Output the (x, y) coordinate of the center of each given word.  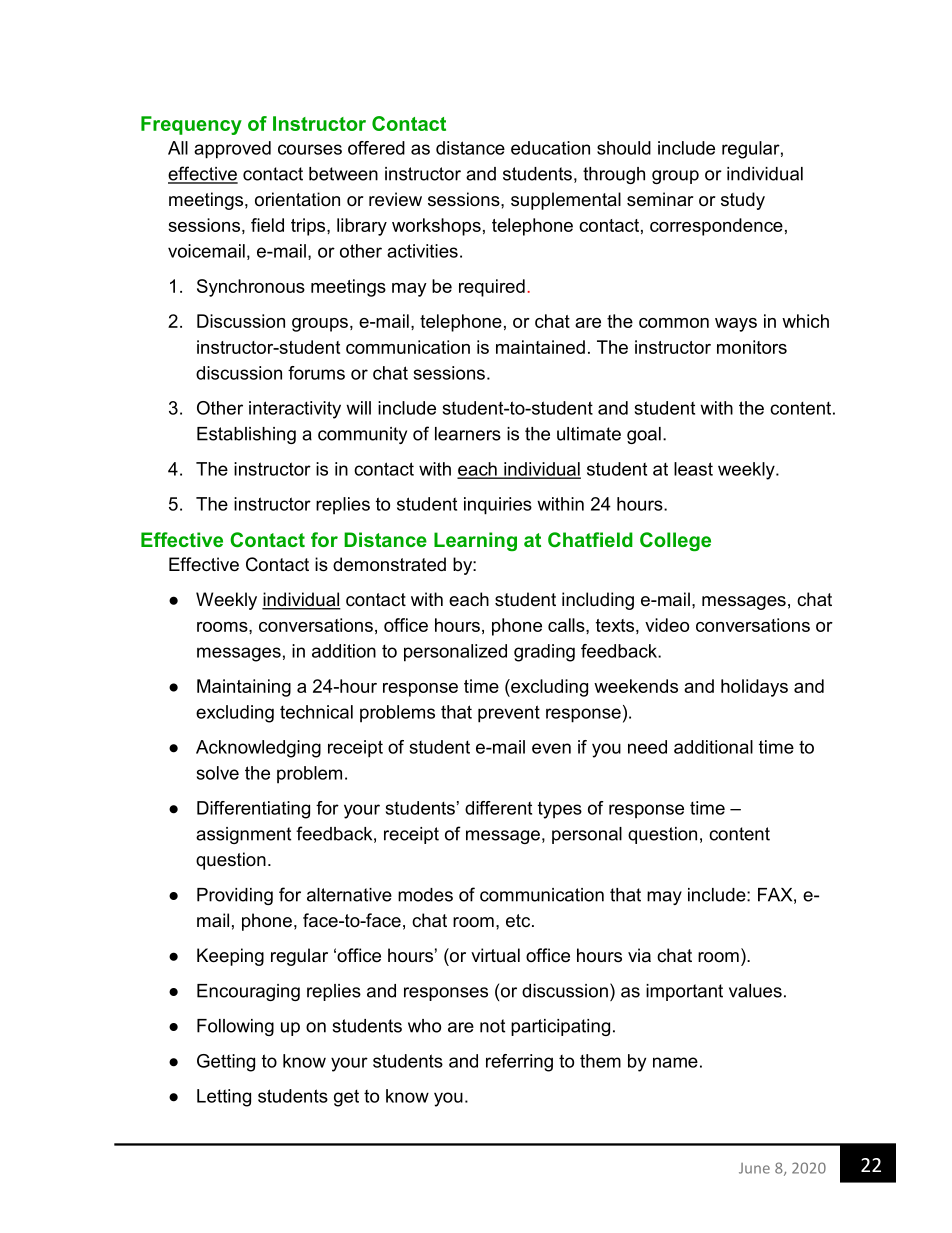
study (743, 201)
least (693, 469)
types (560, 810)
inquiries (498, 506)
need (647, 747)
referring (519, 1063)
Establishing (246, 435)
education (550, 148)
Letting (224, 1098)
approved (232, 150)
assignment (243, 835)
